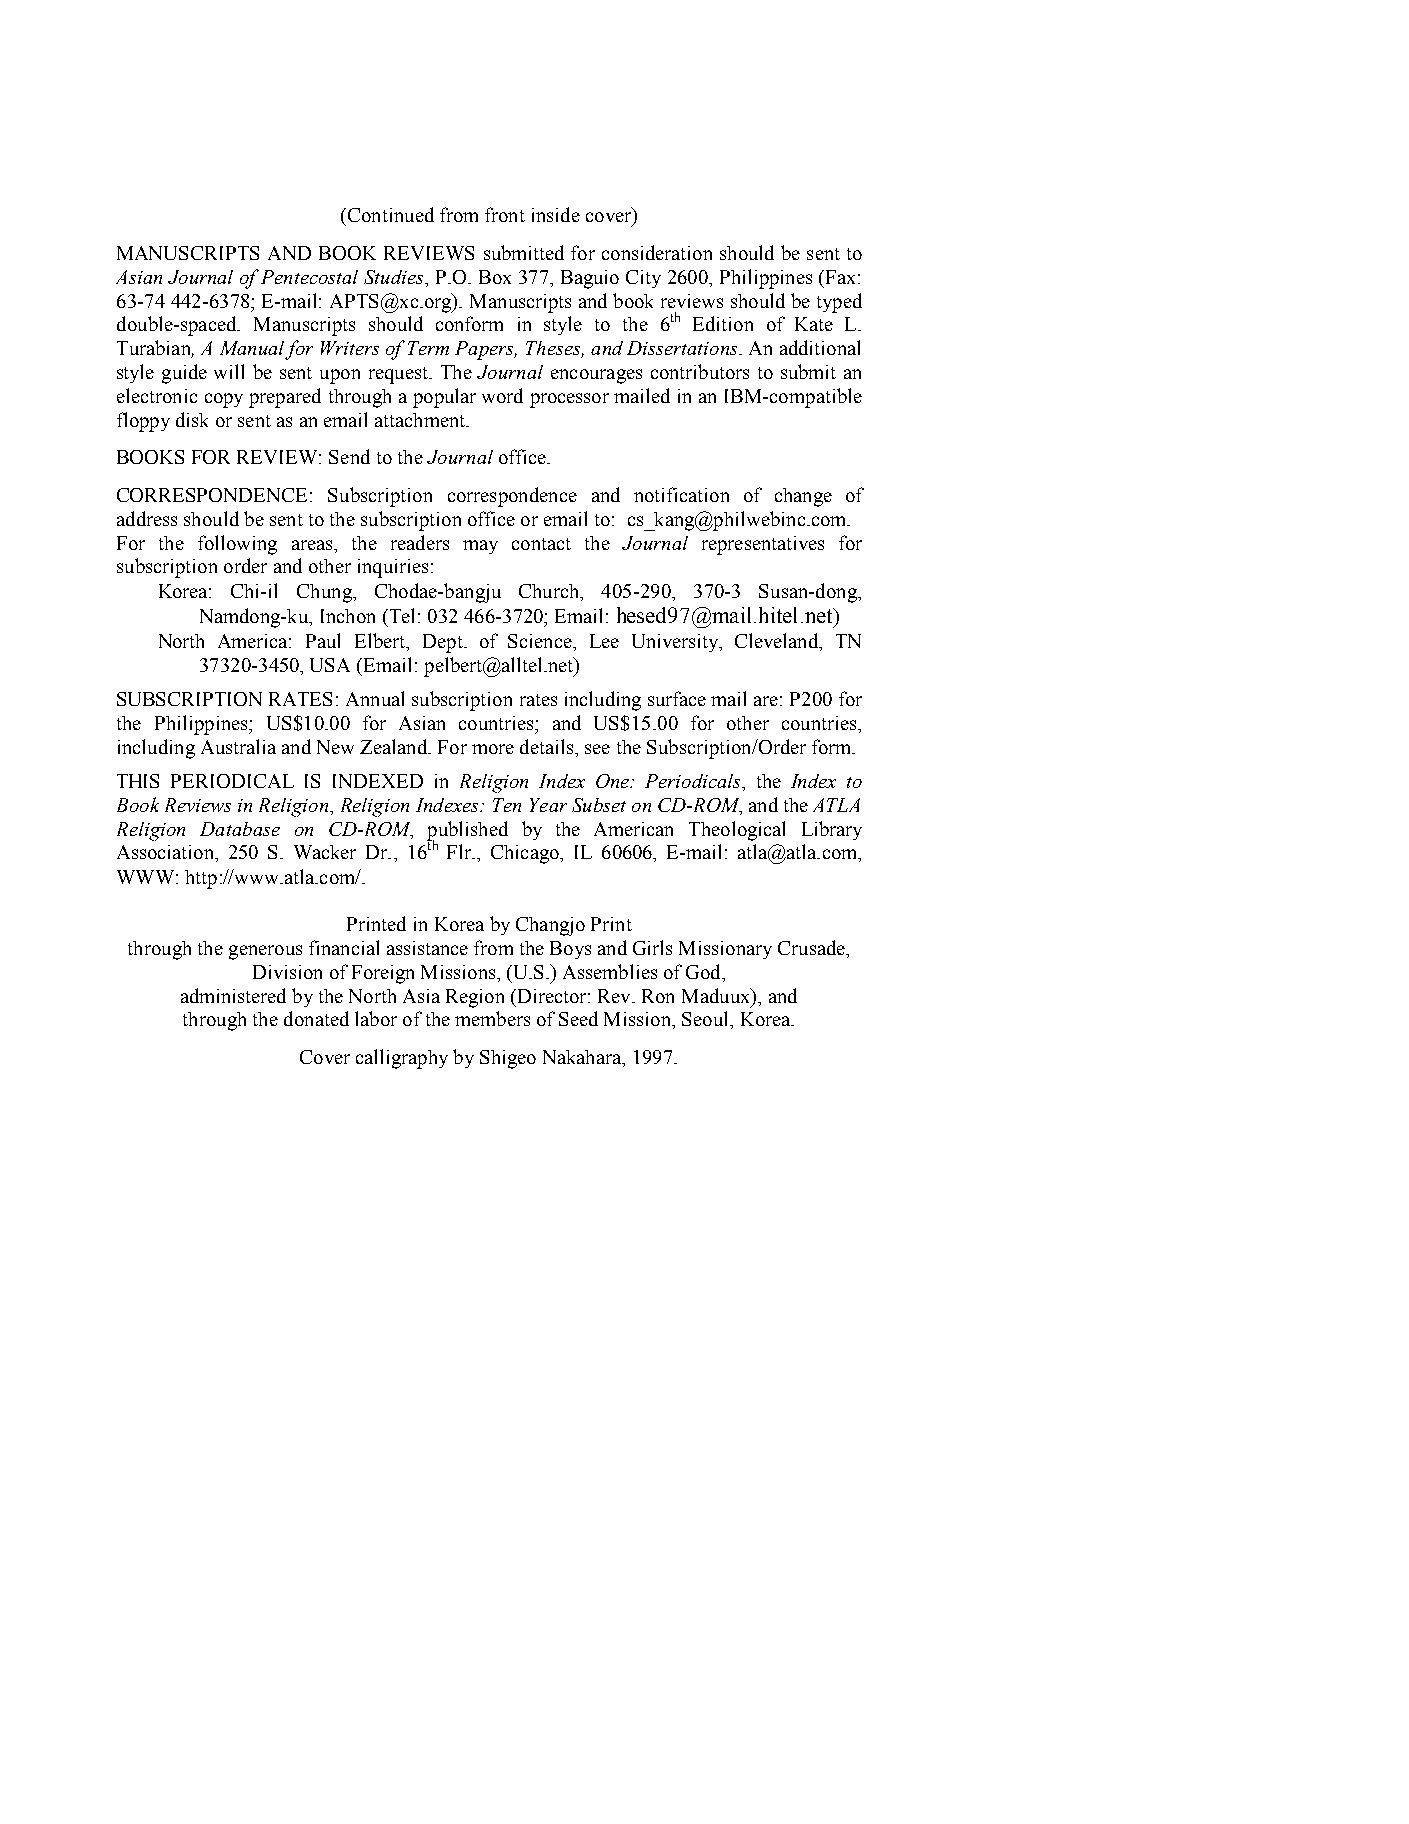 Image resolution: width=1409 pixels, height=1824 pixels. Describe the element at coordinates (492, 1018) in the image. I see `members` at that location.
